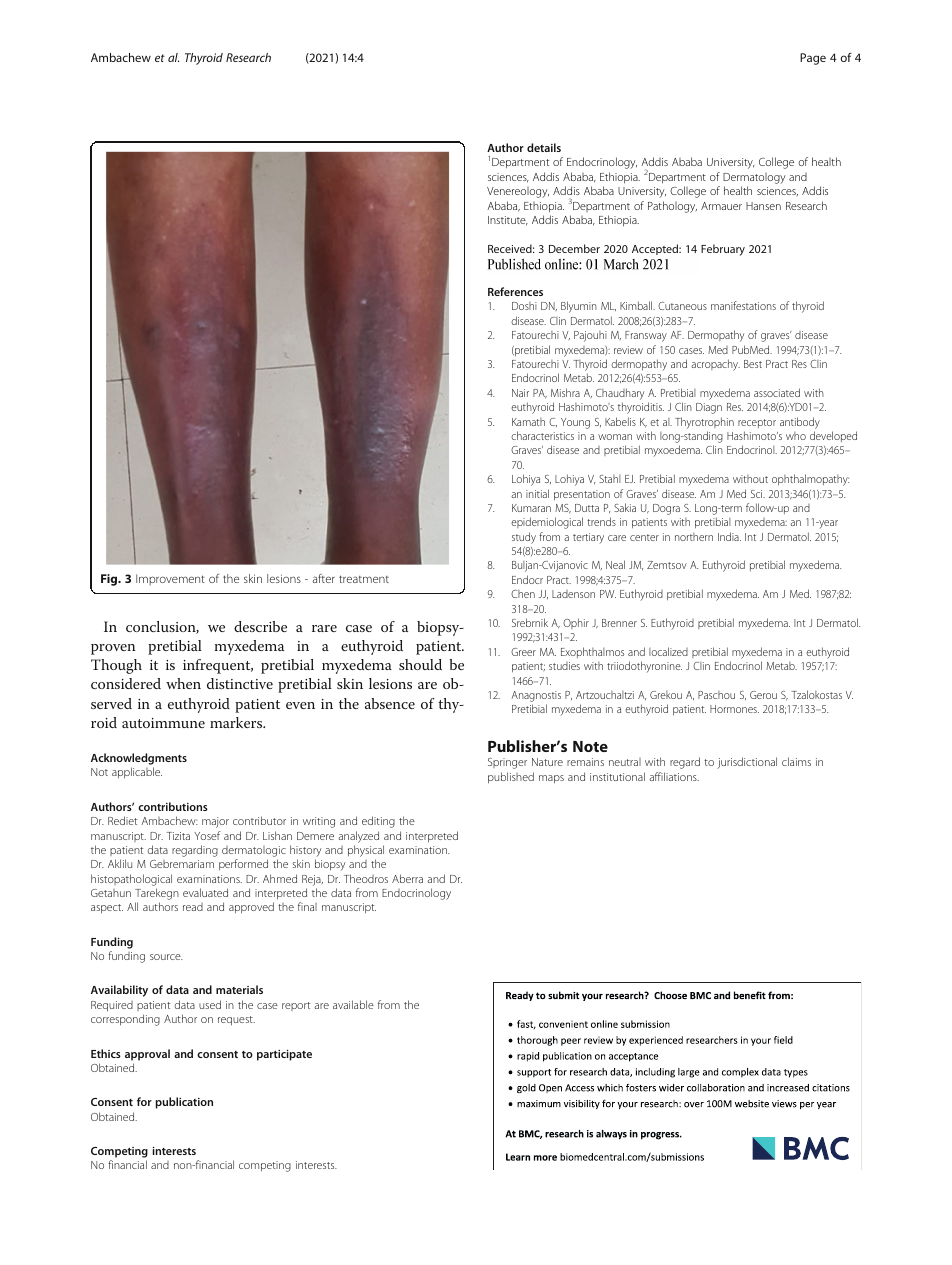  I want to click on available, so click(353, 1004).
